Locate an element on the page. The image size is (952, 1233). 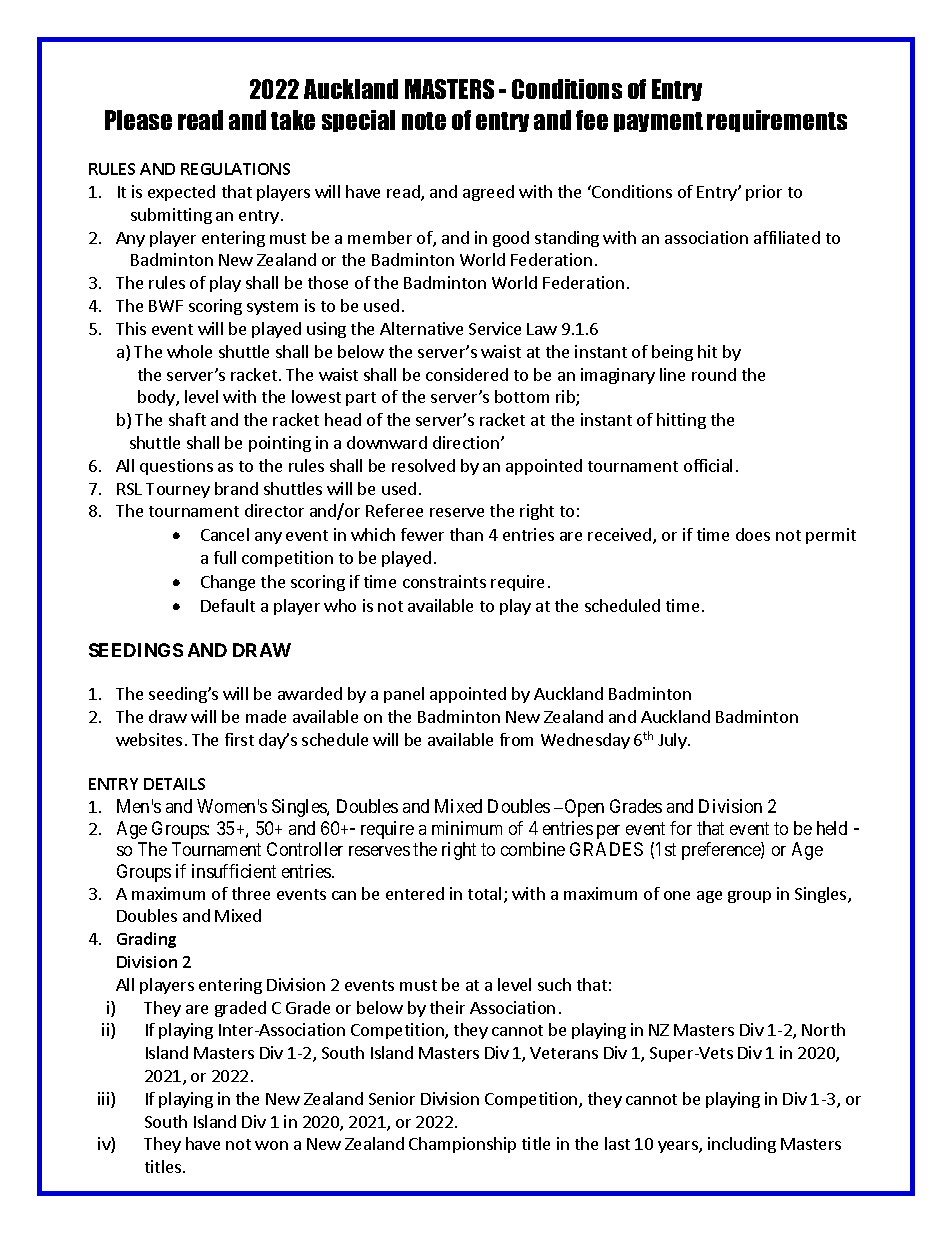
REGULATIONS is located at coordinates (235, 169).
